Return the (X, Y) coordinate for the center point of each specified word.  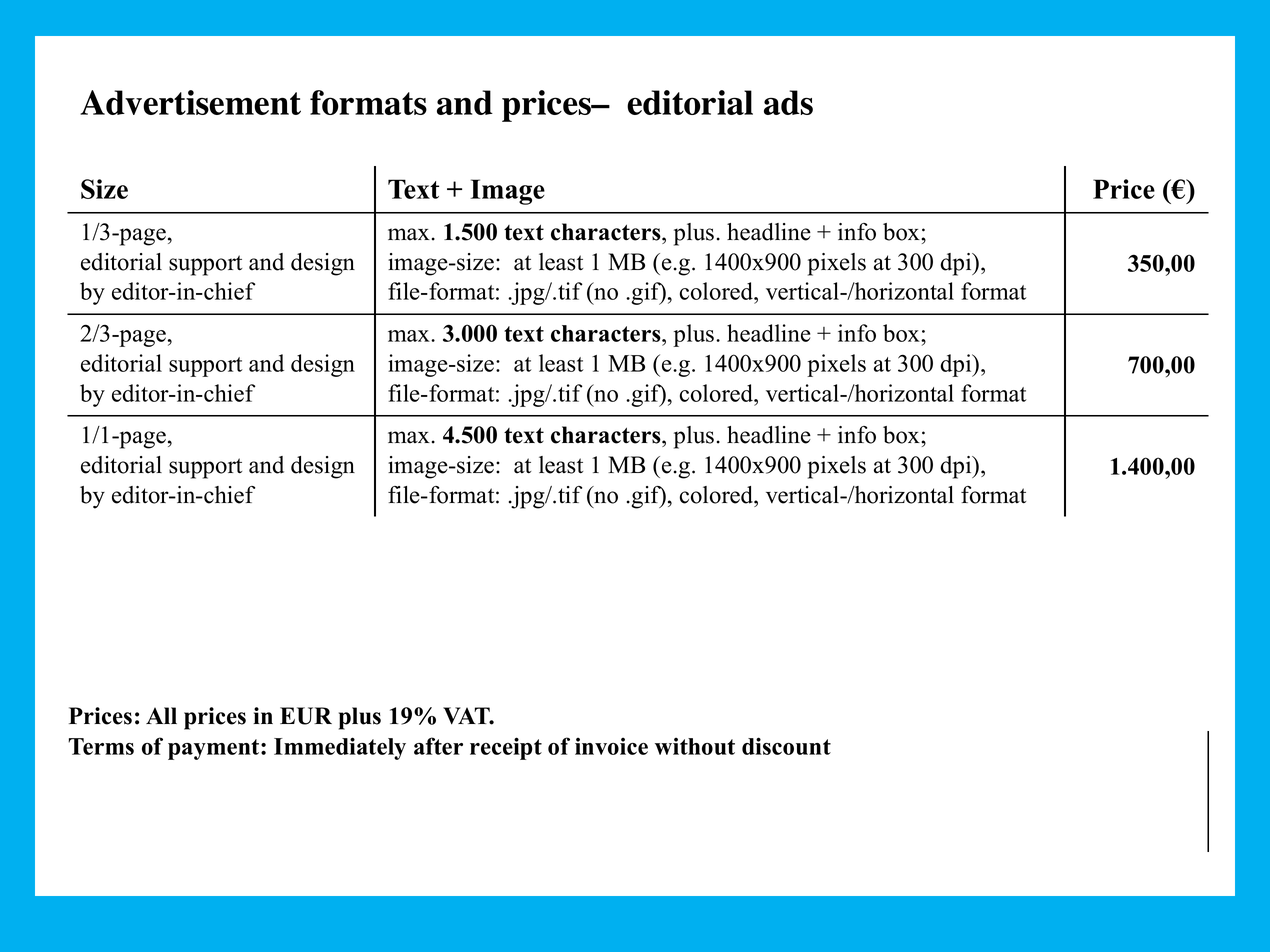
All (161, 715)
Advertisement (190, 102)
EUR (306, 716)
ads (788, 102)
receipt (506, 748)
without (695, 746)
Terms (101, 746)
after (438, 746)
